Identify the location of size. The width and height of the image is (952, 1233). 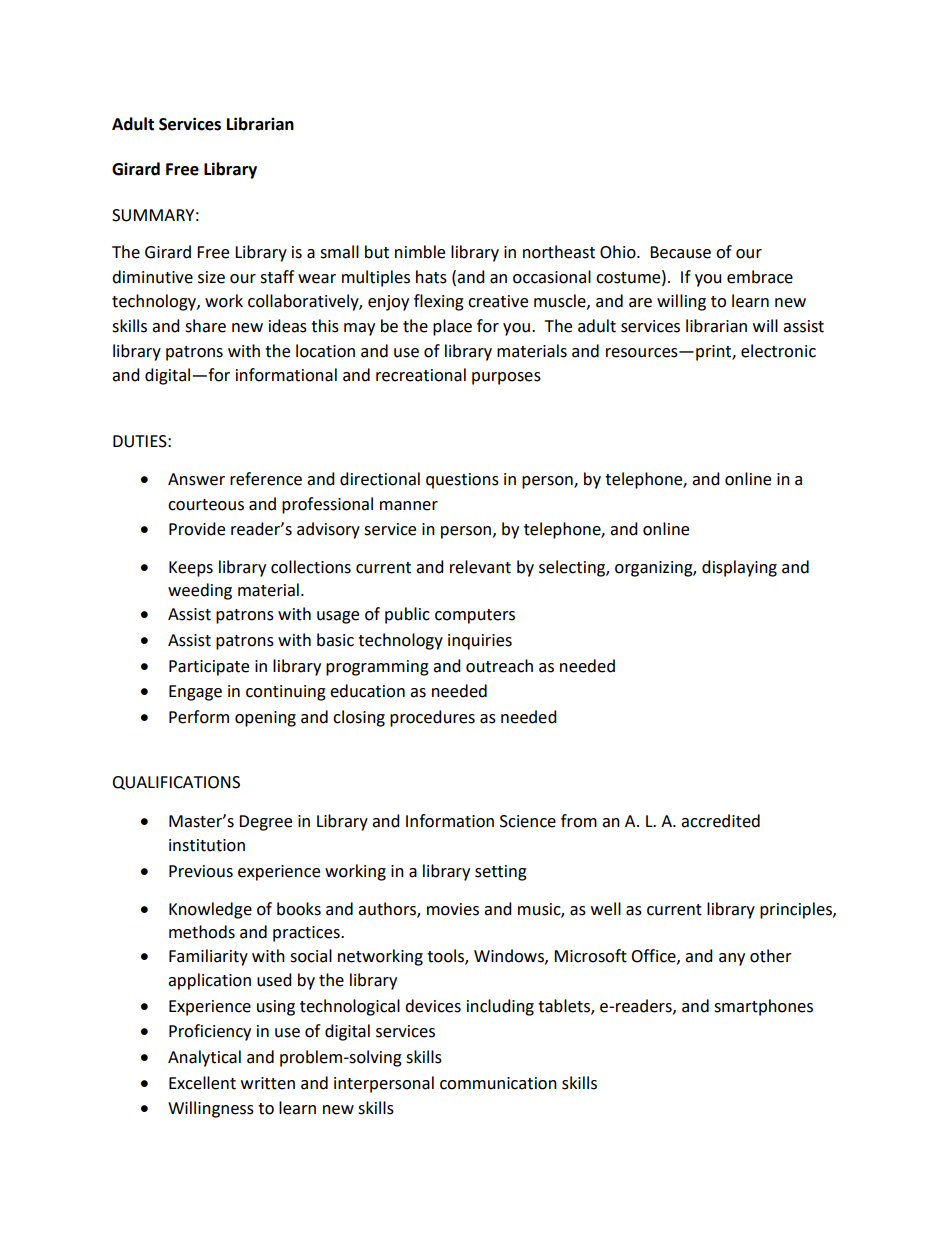
(211, 277).
